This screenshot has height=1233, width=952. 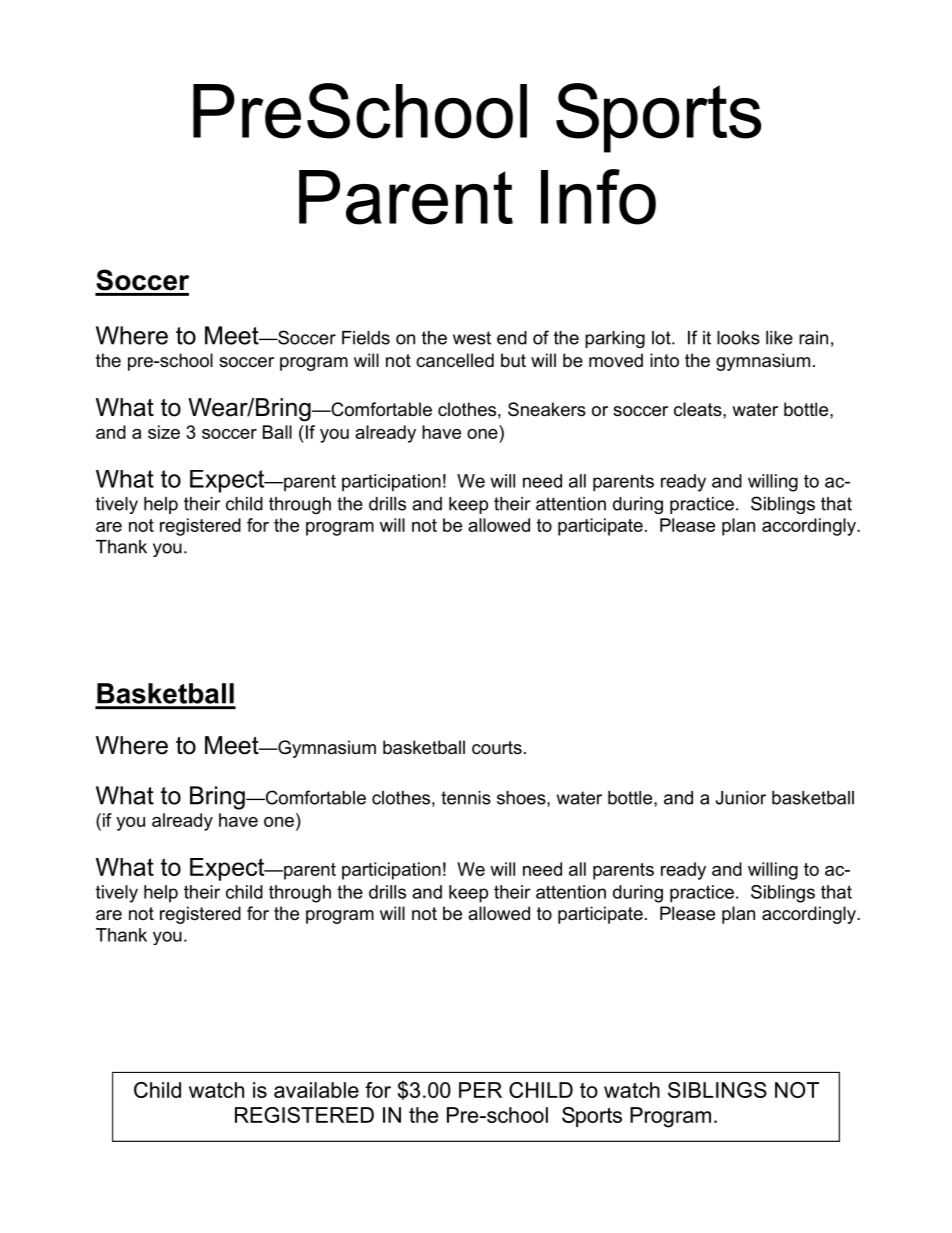 I want to click on Info, so click(x=598, y=197).
